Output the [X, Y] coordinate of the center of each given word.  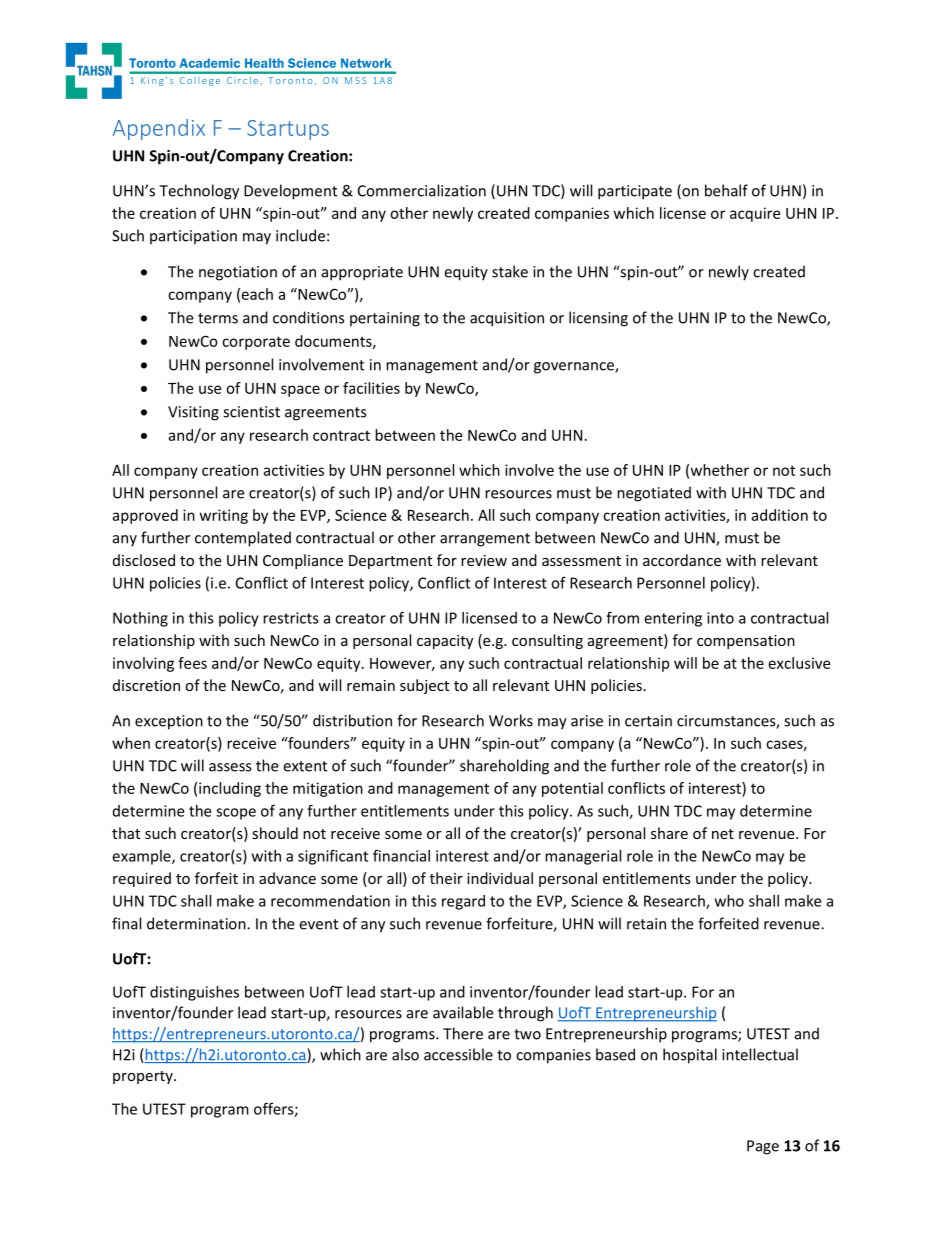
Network [366, 63]
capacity [445, 642]
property [144, 1077]
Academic [210, 63]
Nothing [140, 619]
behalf [726, 190]
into [720, 618]
